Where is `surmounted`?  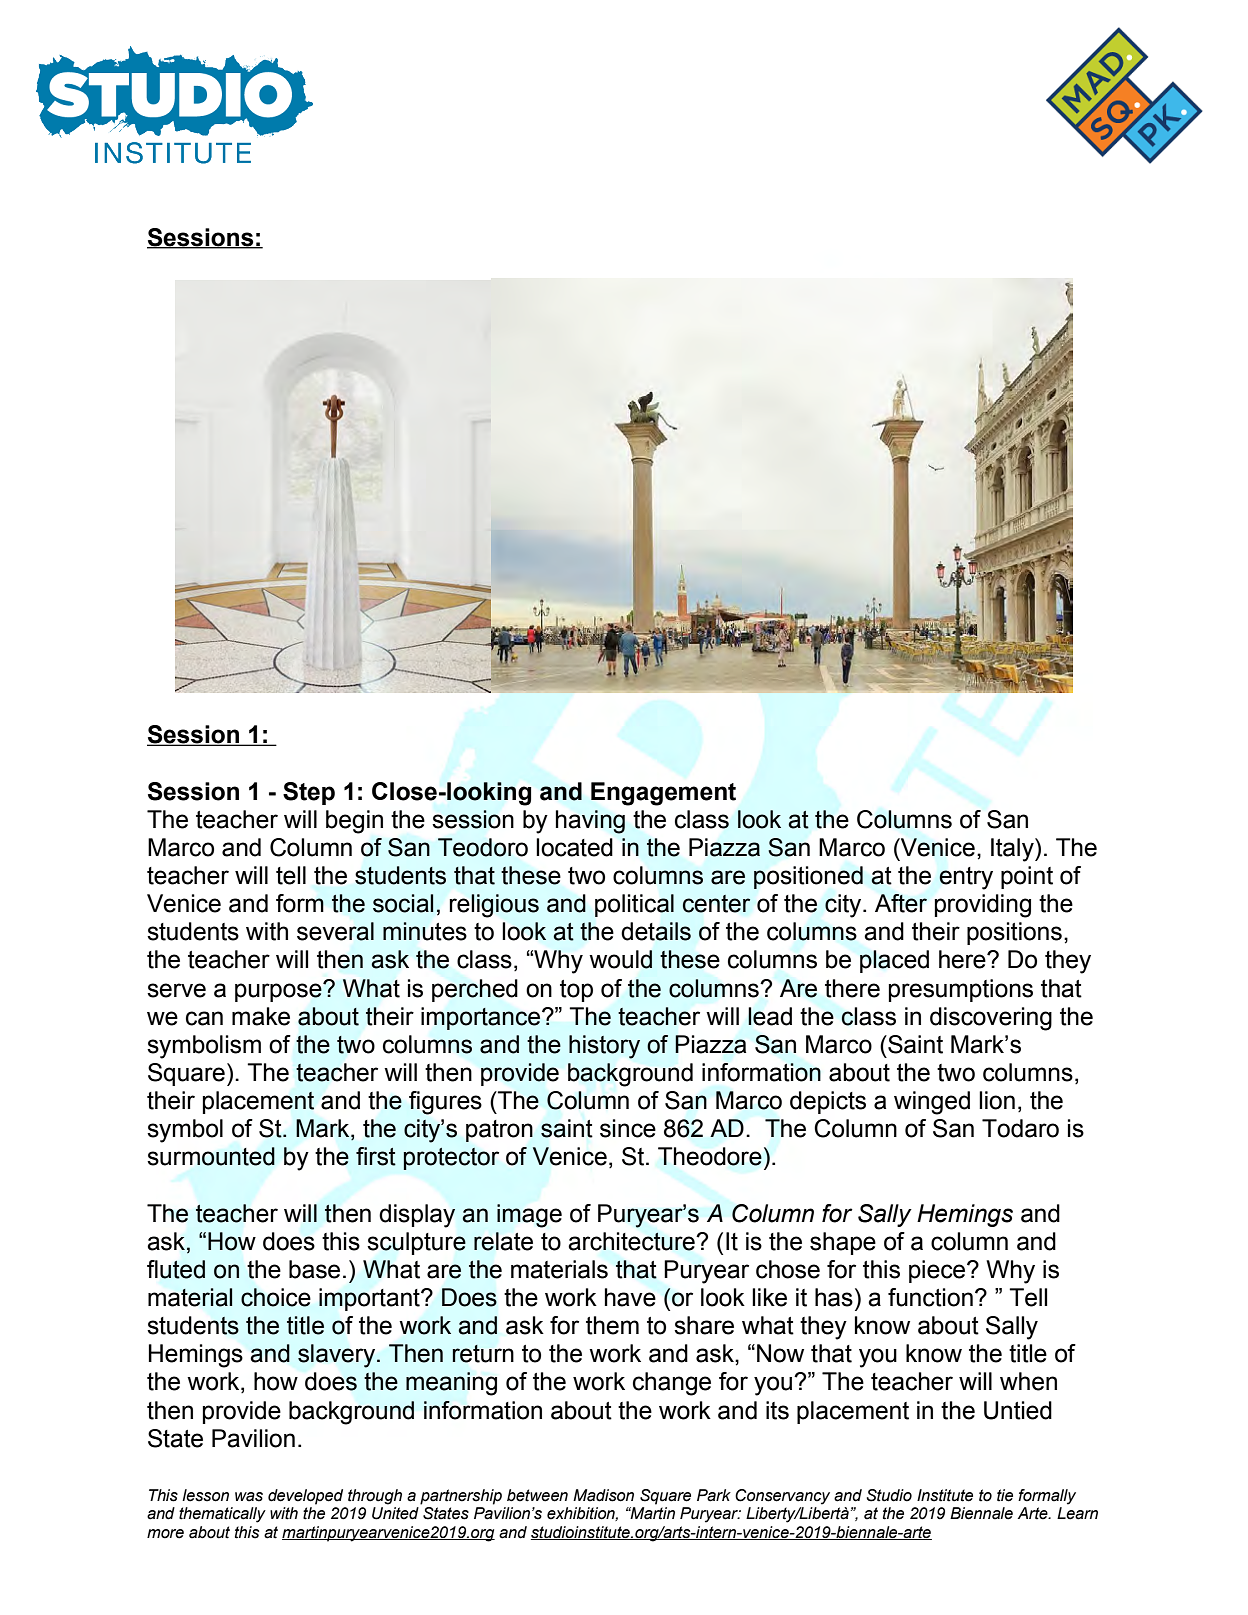
surmounted is located at coordinates (211, 1156).
